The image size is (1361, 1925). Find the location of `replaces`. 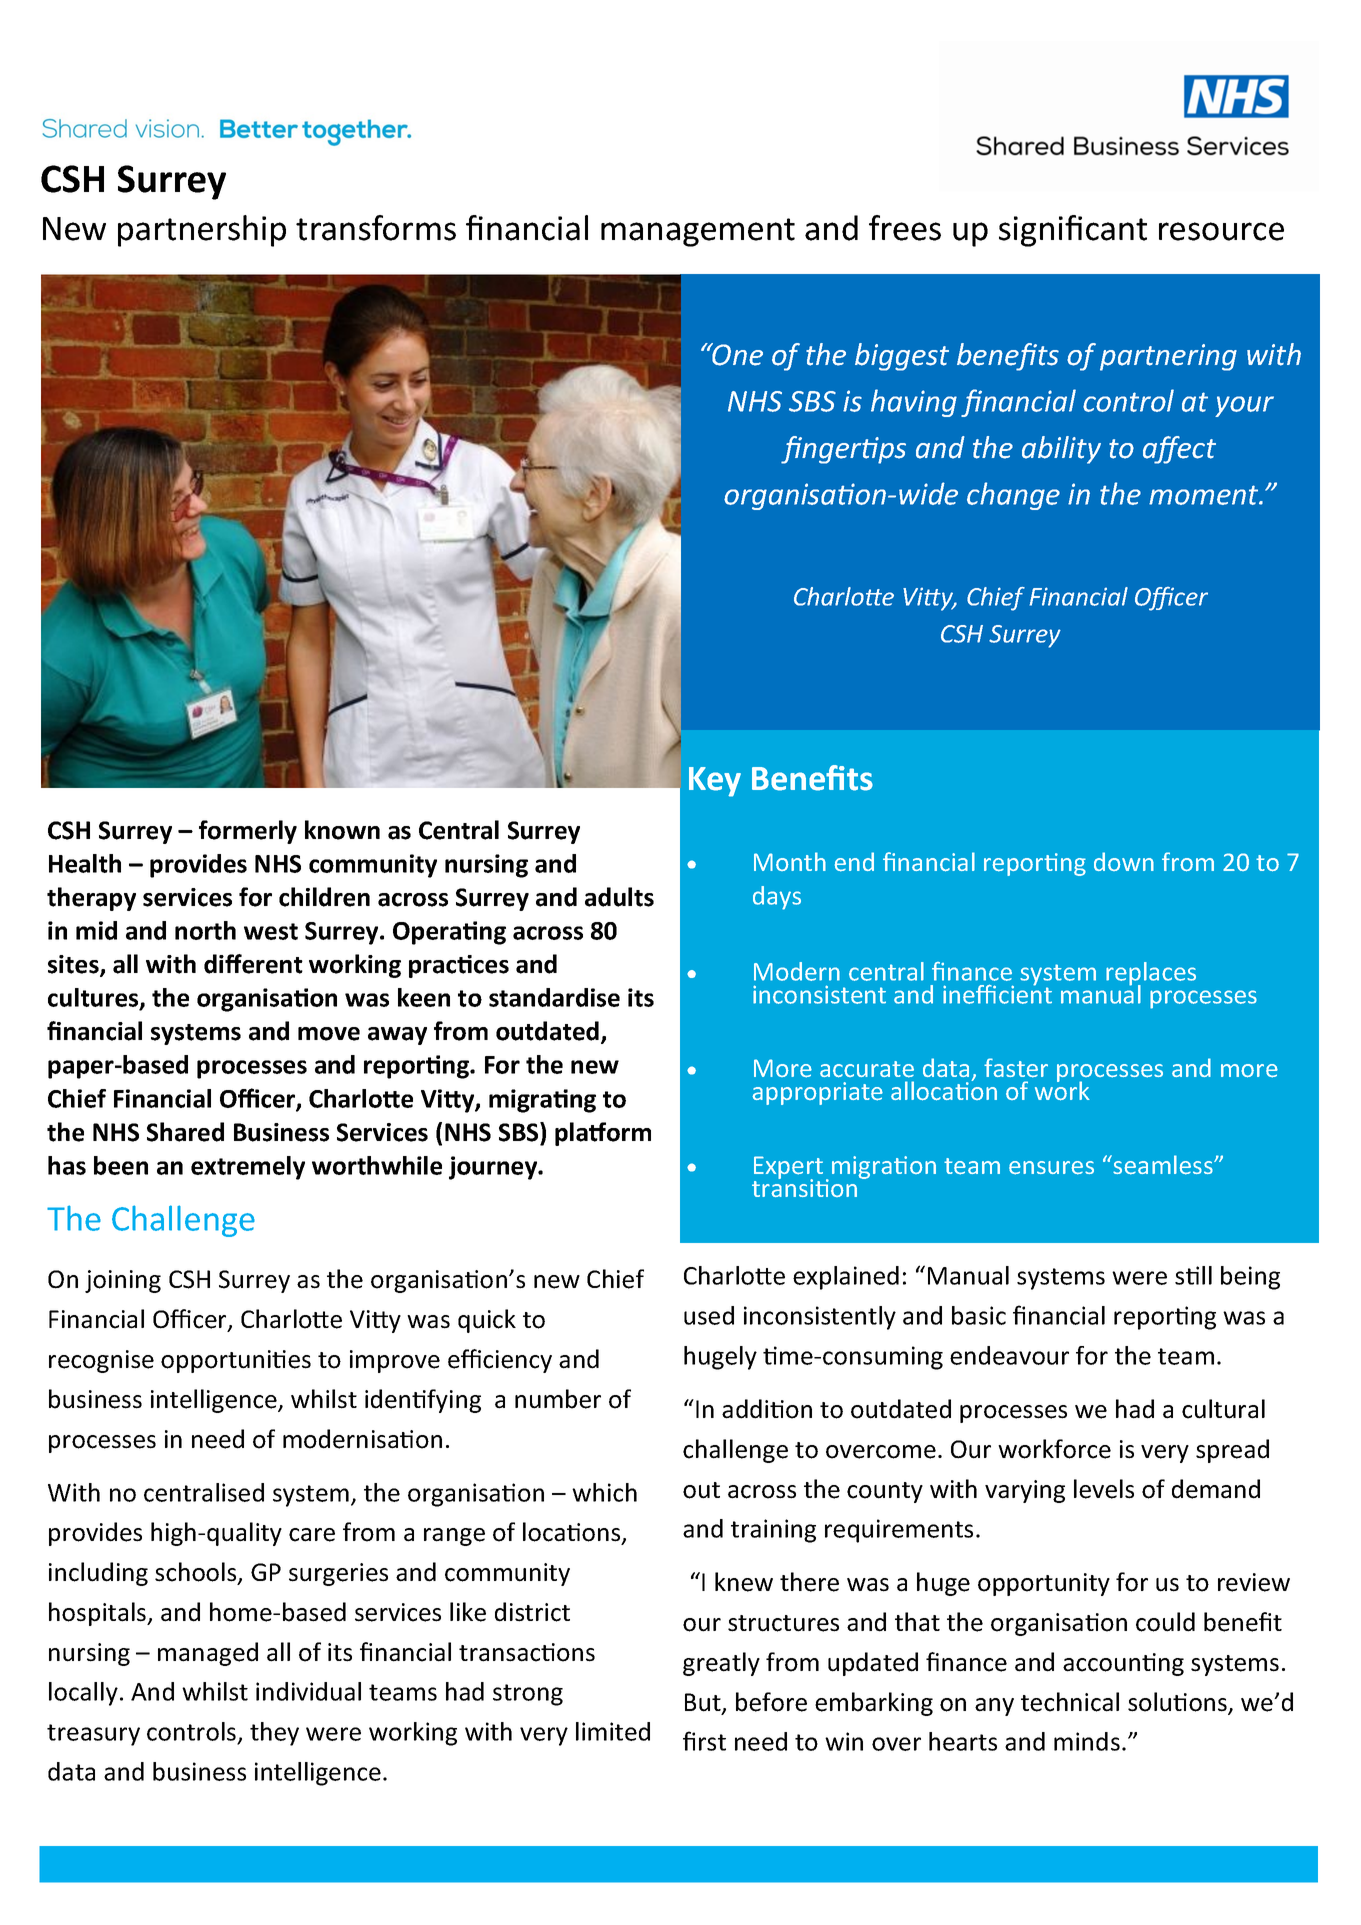

replaces is located at coordinates (1151, 975).
